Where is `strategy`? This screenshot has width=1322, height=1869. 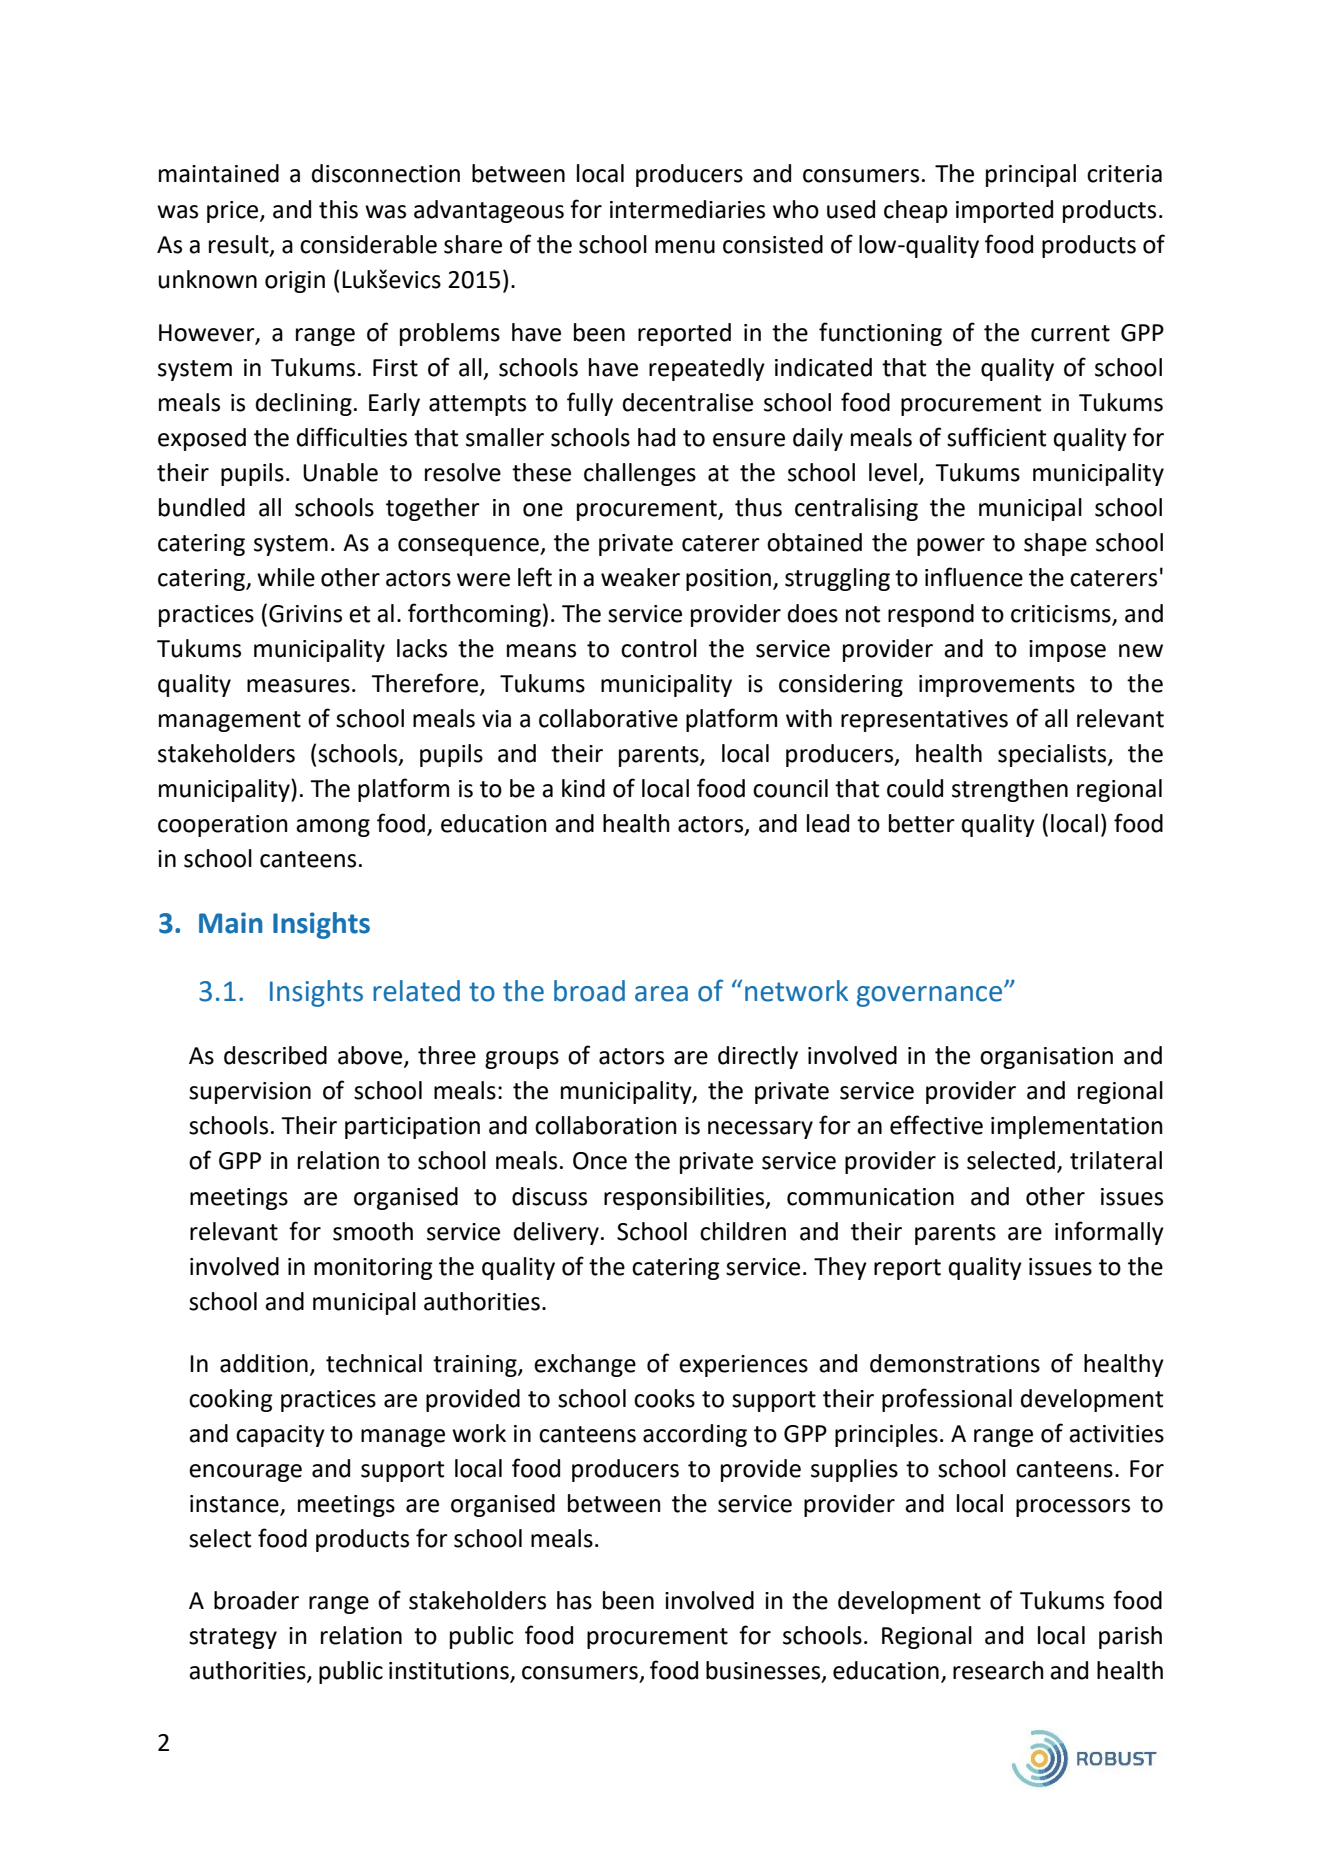 strategy is located at coordinates (233, 1638).
